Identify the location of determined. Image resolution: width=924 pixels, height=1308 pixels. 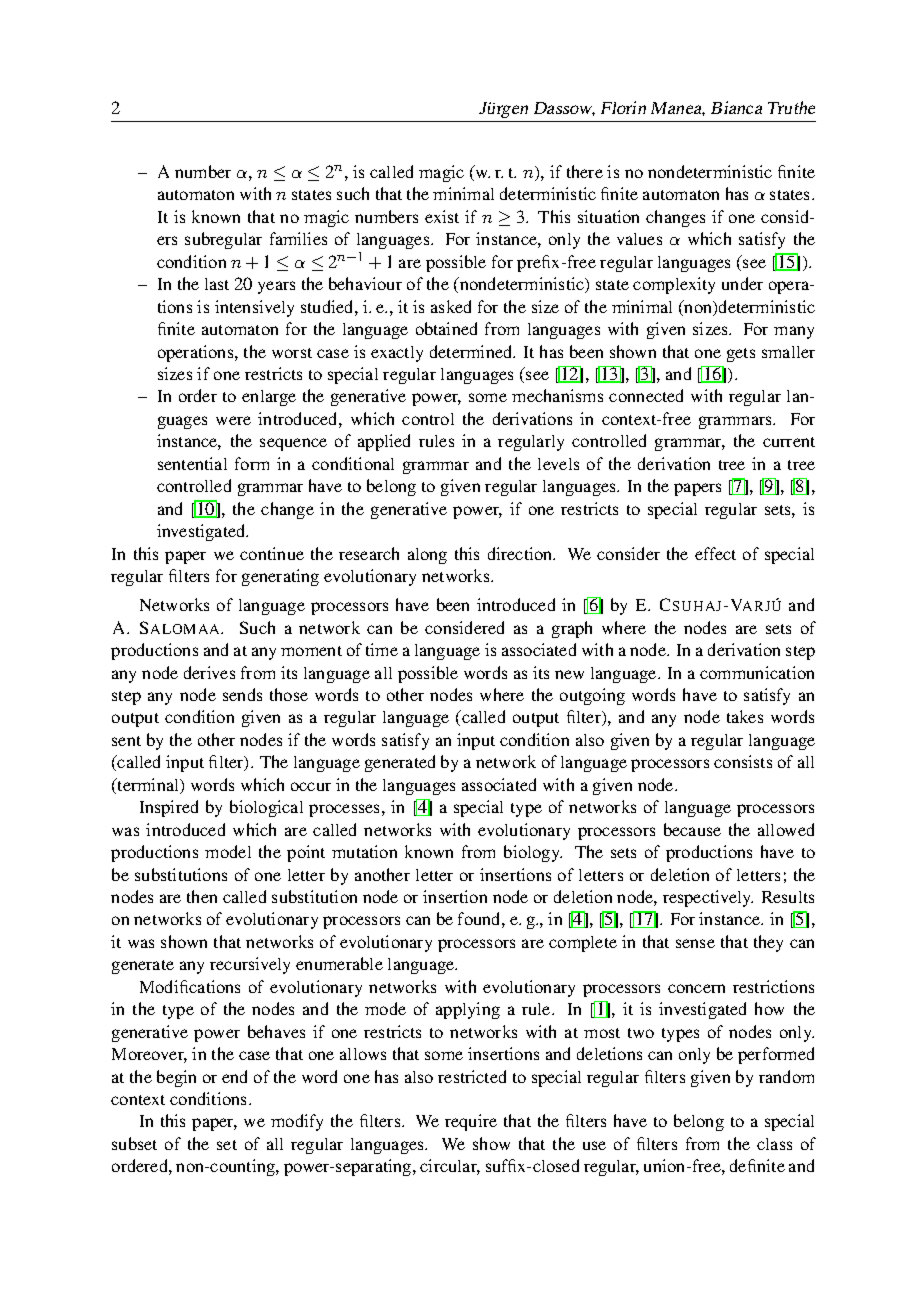
(472, 351).
